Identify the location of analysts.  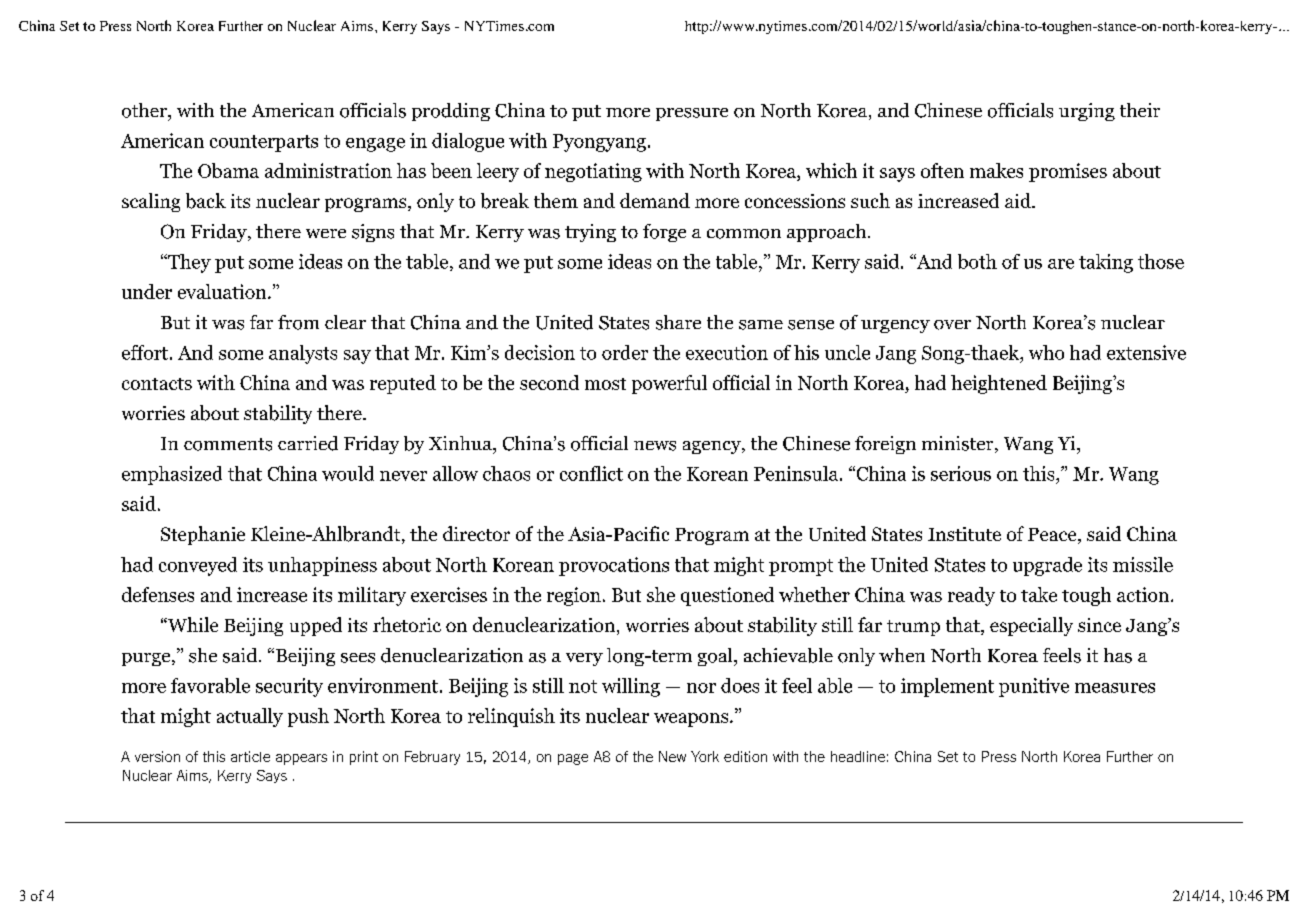
(303, 354).
